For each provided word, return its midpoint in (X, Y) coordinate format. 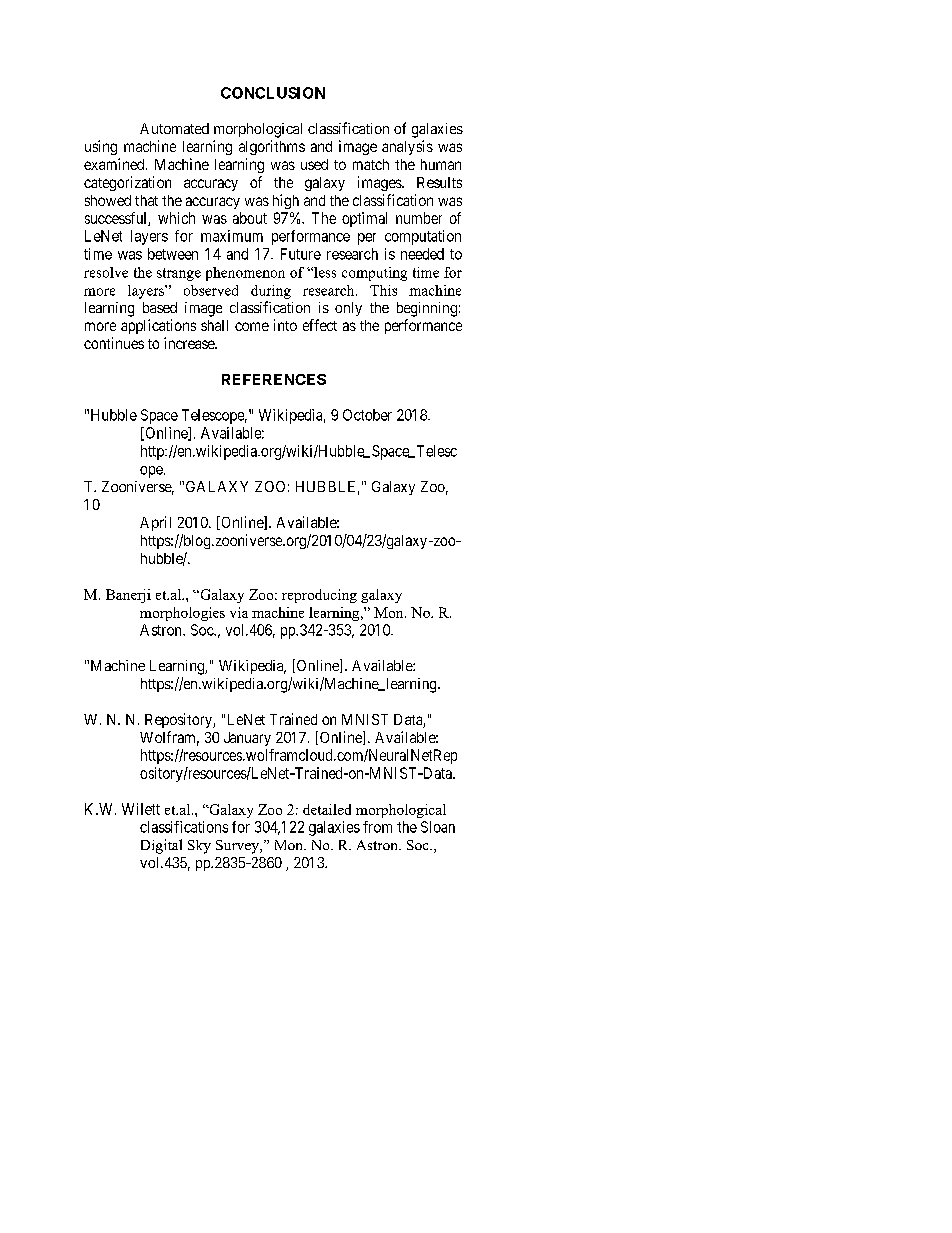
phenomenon (245, 274)
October (367, 415)
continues (114, 343)
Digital (161, 846)
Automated (174, 128)
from (377, 827)
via (239, 612)
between (173, 254)
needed (422, 254)
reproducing (319, 596)
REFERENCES (274, 379)
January (247, 739)
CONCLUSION (273, 93)
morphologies (182, 614)
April (155, 523)
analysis (407, 147)
